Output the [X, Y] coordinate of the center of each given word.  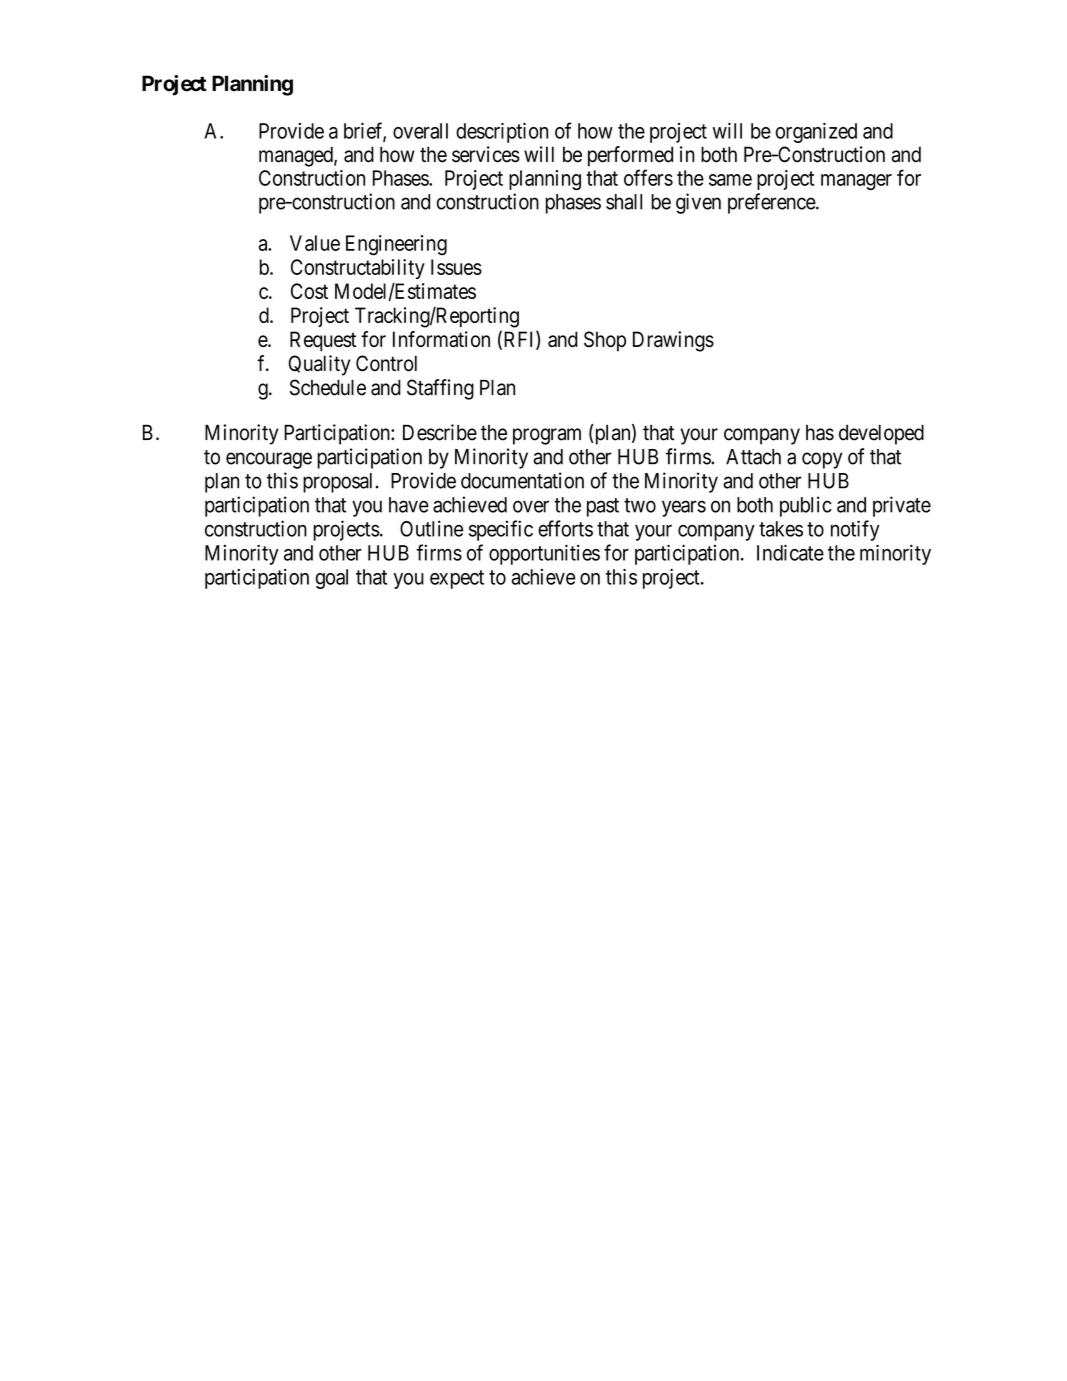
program [547, 436]
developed [881, 434]
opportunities [544, 554]
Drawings [673, 341]
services [486, 154]
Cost [309, 291]
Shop [605, 341]
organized [816, 133]
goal [332, 579]
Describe [440, 432]
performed [630, 156]
